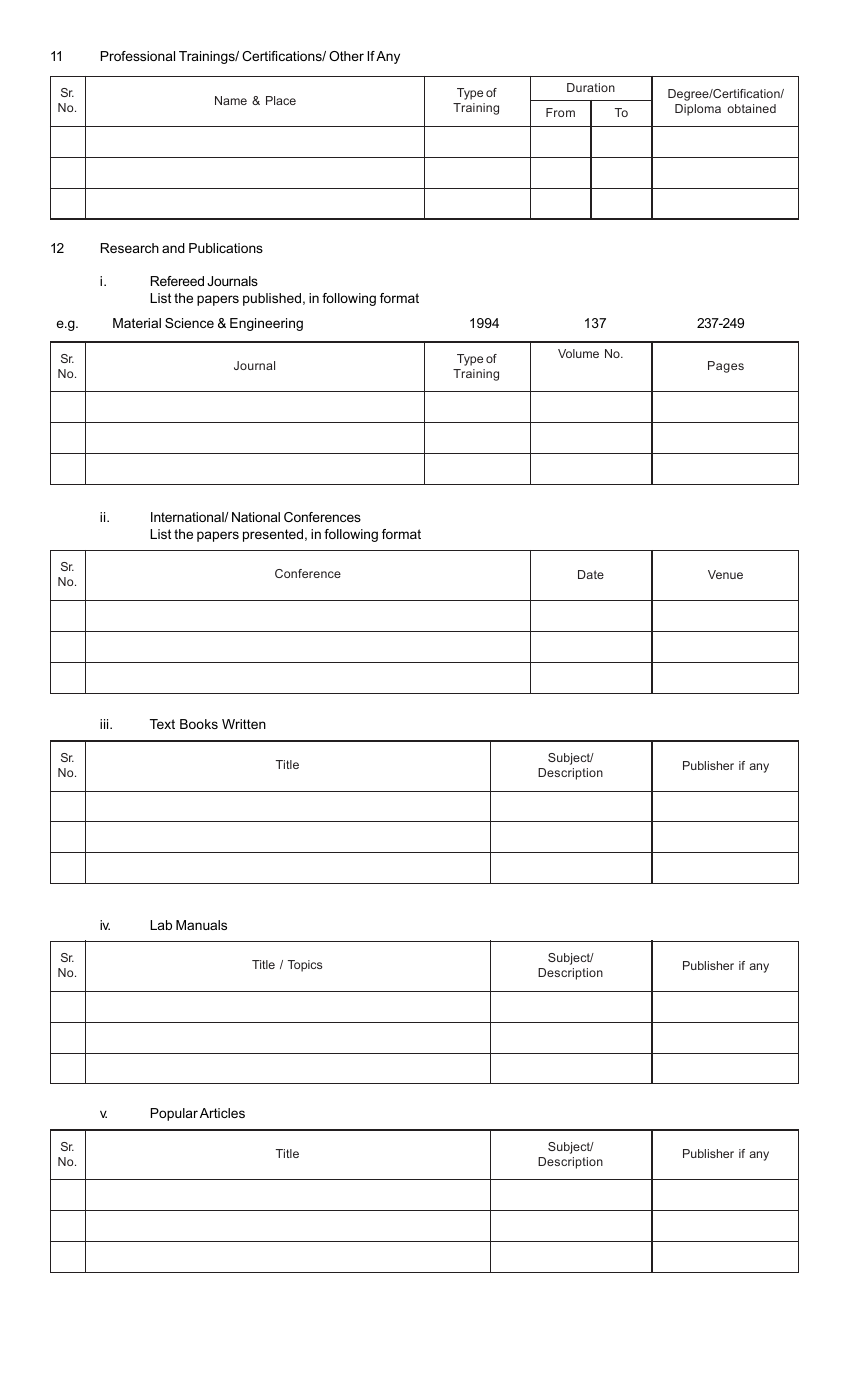  I want to click on Books, so click(199, 724).
